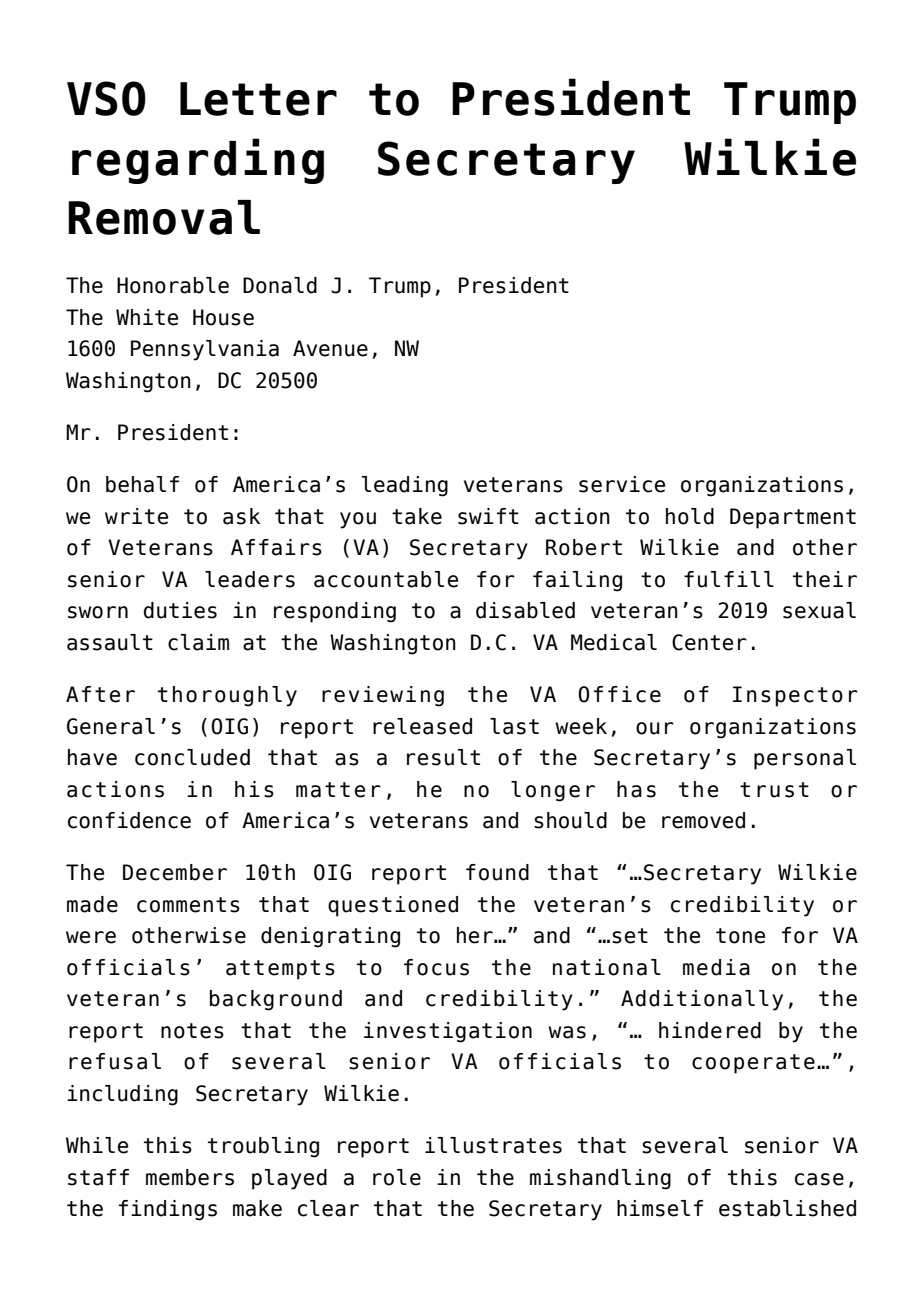 This screenshot has width=924, height=1308. What do you see at coordinates (622, 484) in the screenshot?
I see `service` at bounding box center [622, 484].
